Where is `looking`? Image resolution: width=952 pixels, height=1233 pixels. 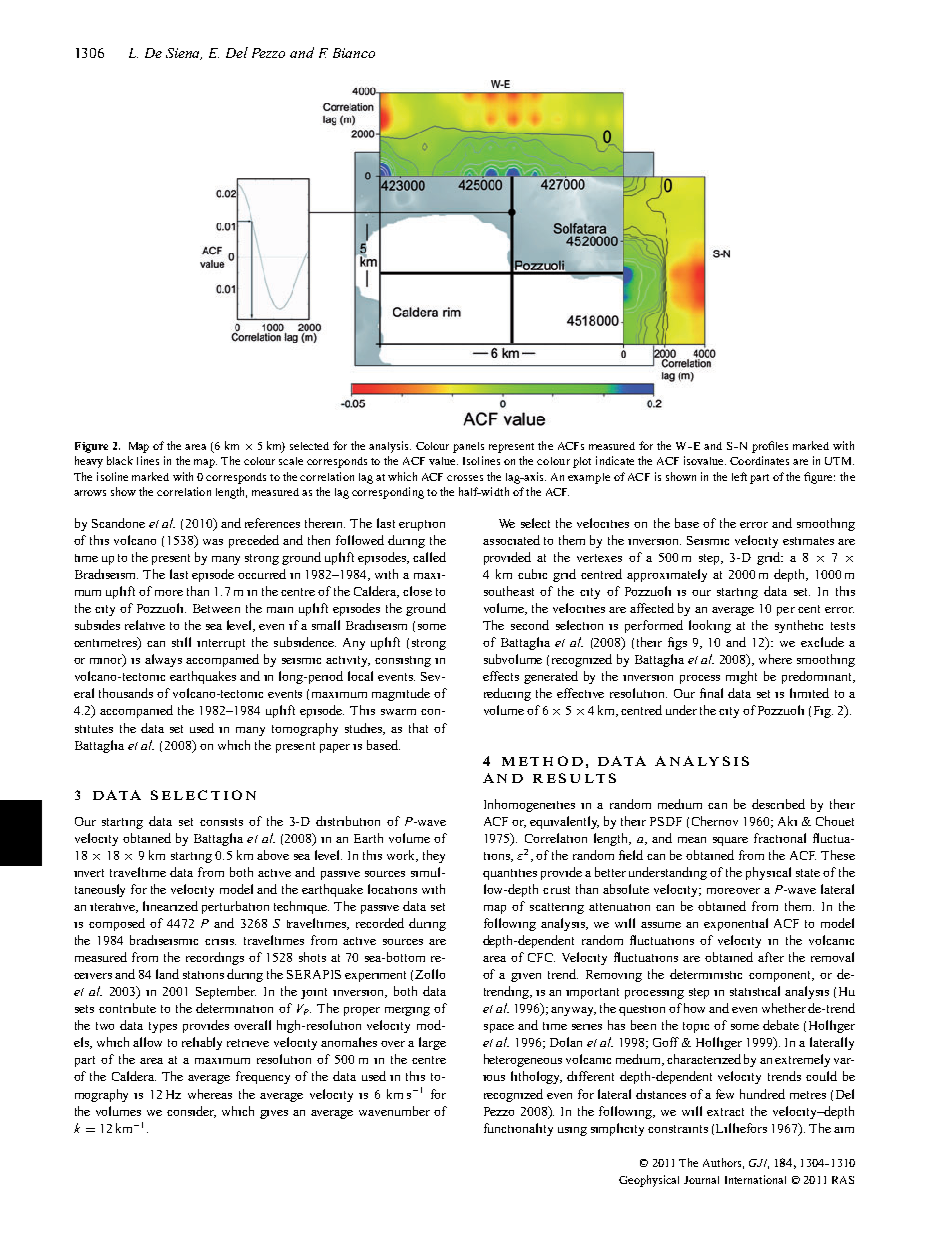
looking is located at coordinates (710, 626).
